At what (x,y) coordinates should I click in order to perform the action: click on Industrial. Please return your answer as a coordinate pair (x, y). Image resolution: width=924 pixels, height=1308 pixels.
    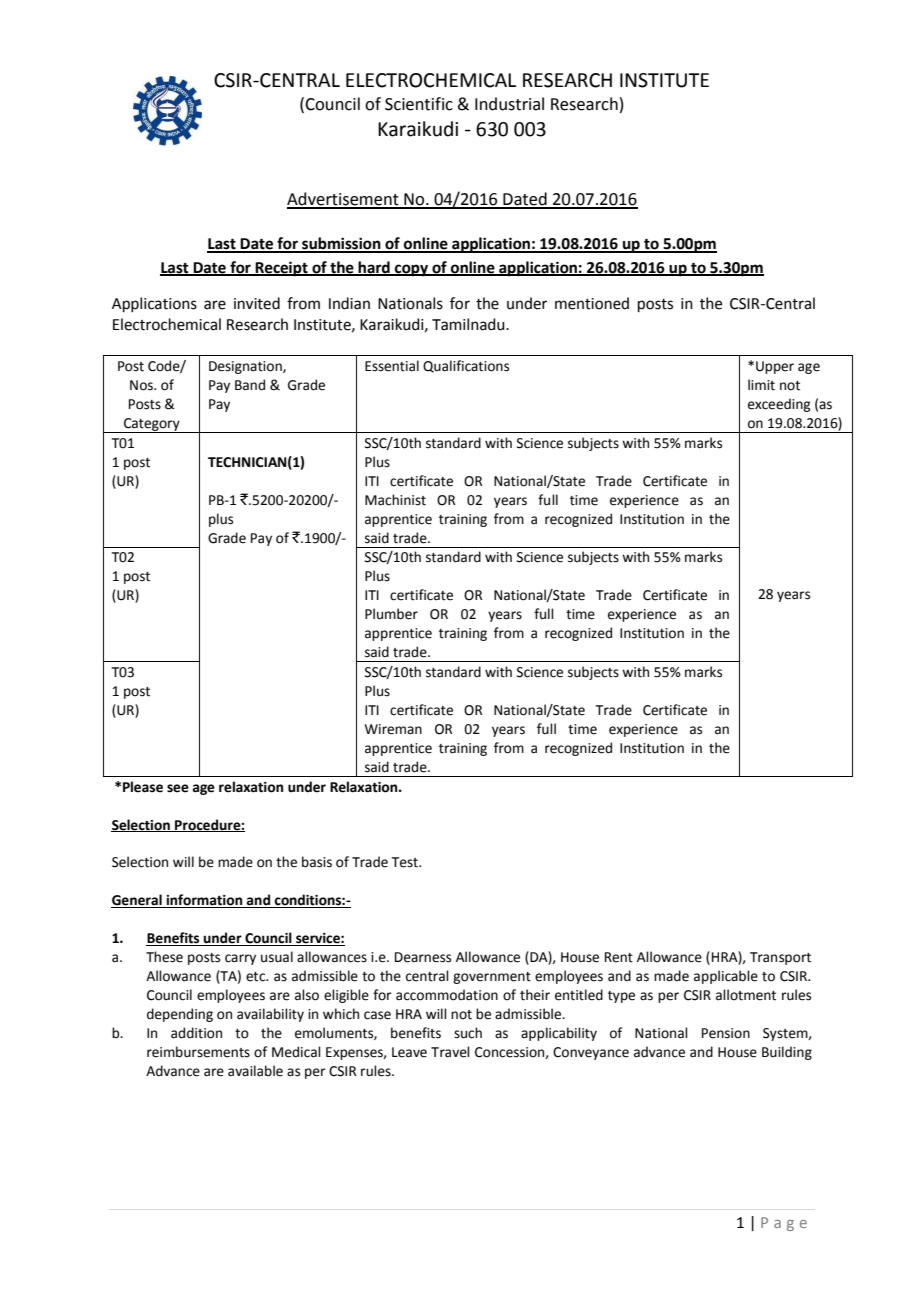
    Looking at the image, I should click on (509, 104).
